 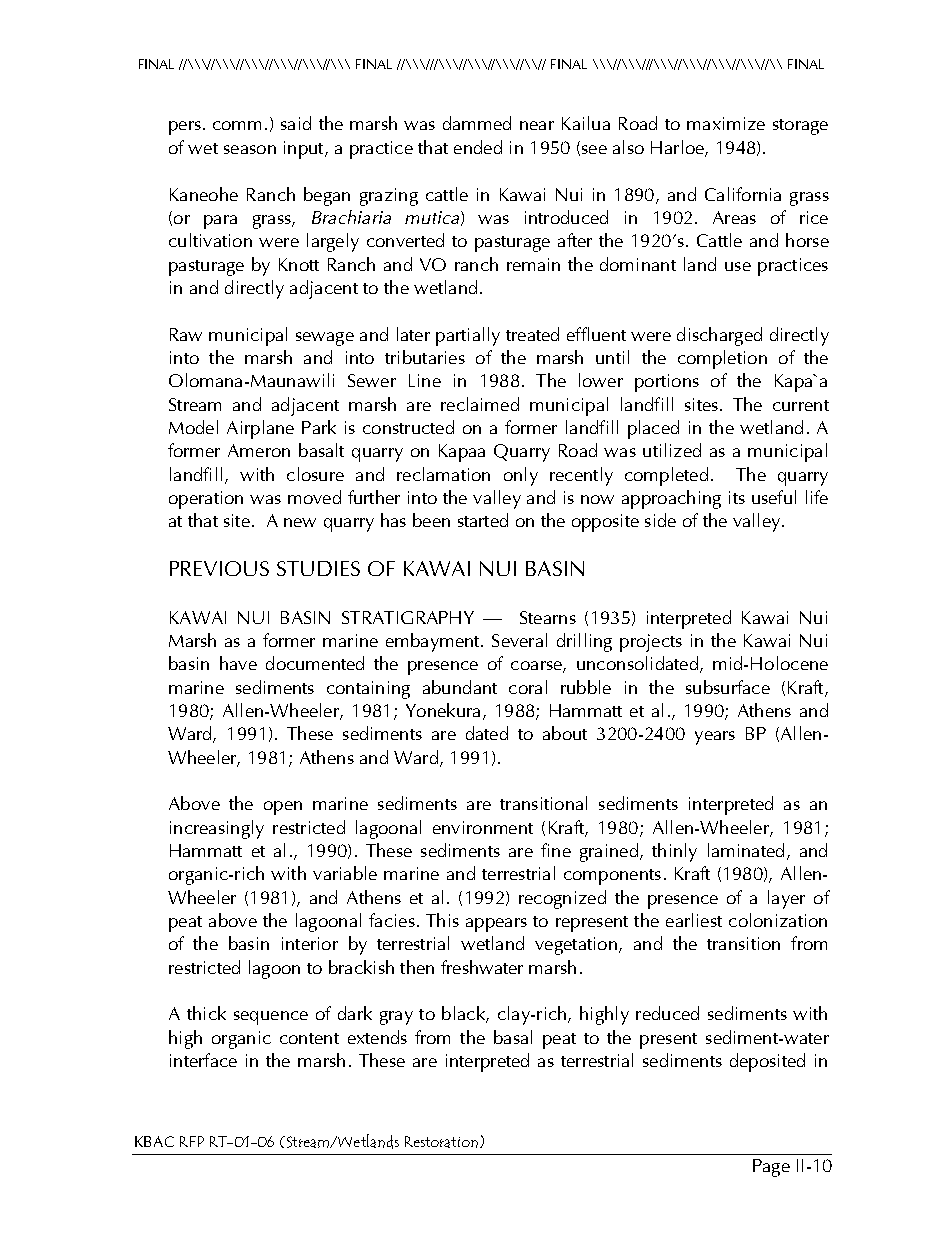 I want to click on subsurface, so click(x=728, y=687).
